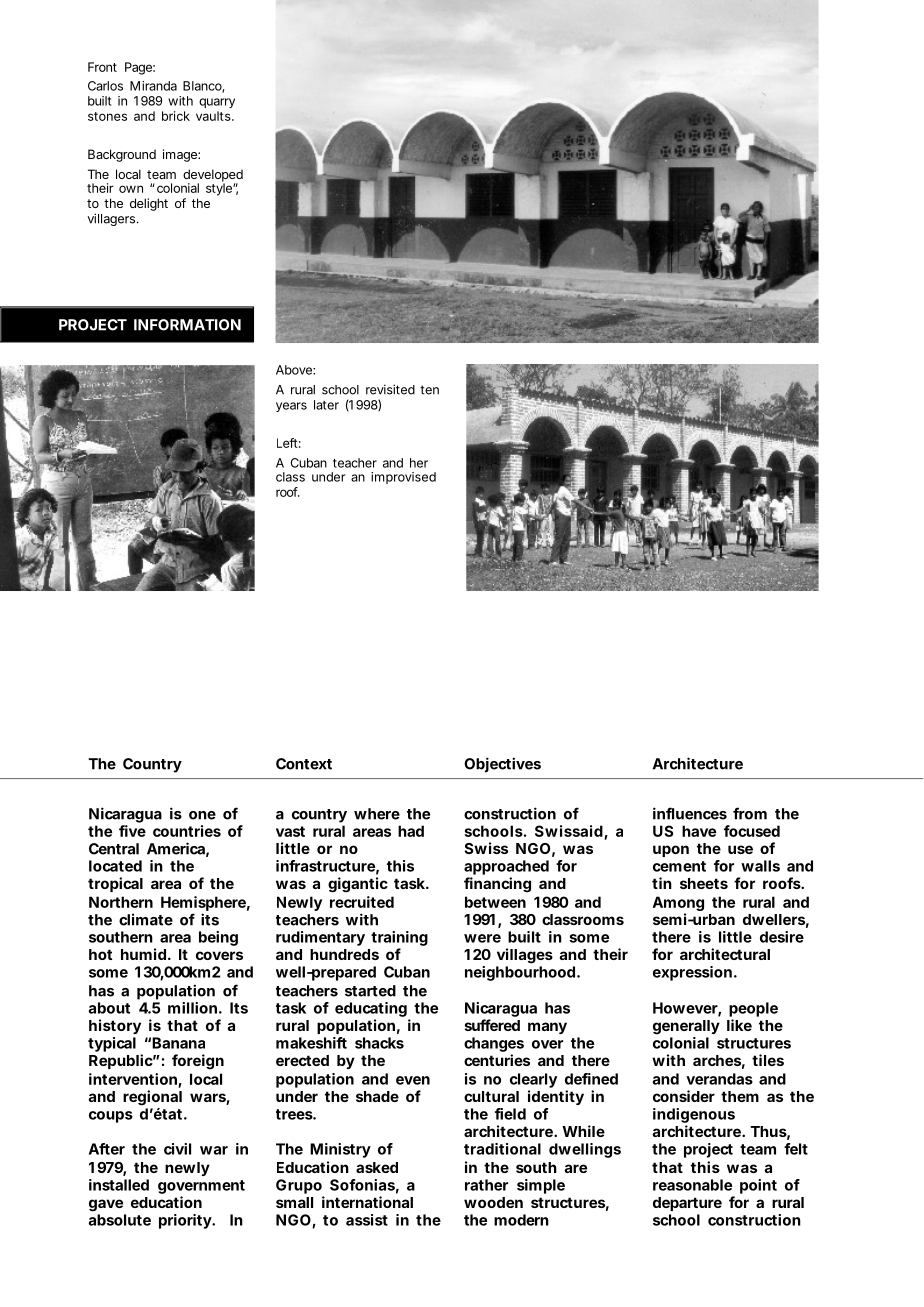 The width and height of the document is (924, 1307). Describe the element at coordinates (390, 389) in the document. I see `revisited` at that location.
